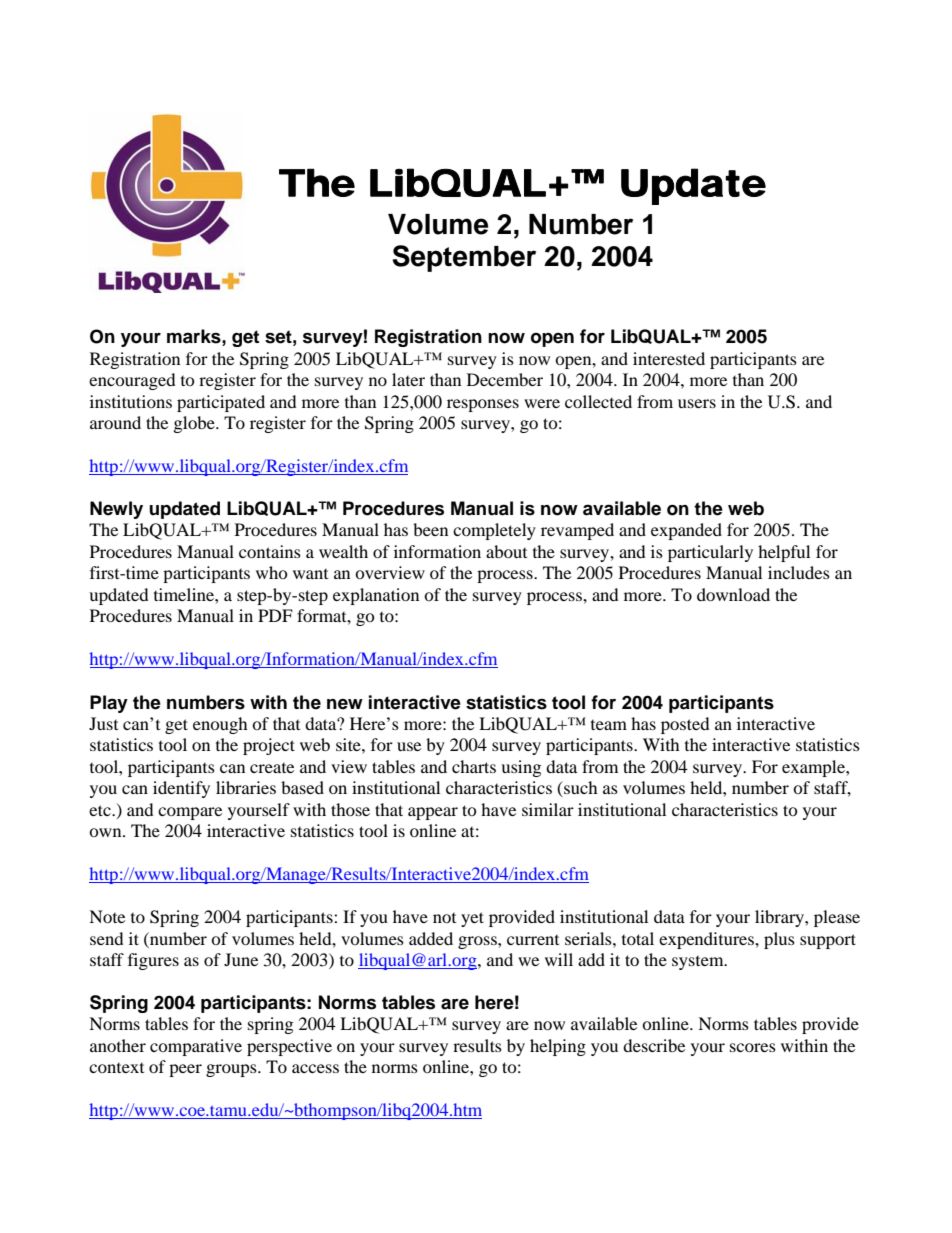  What do you see at coordinates (494, 531) in the screenshot?
I see `completely` at bounding box center [494, 531].
